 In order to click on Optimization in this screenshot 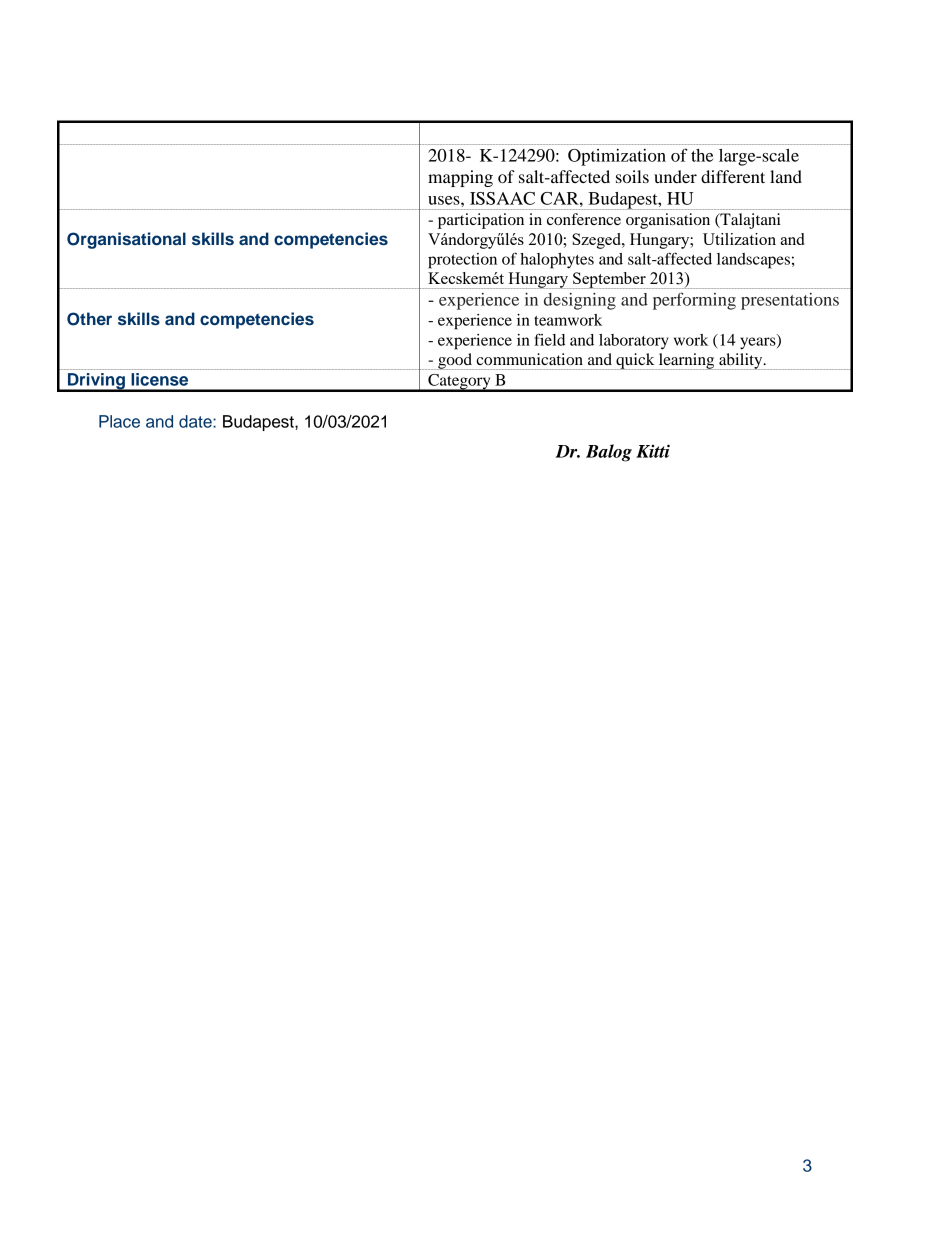, I will do `click(617, 157)`.
